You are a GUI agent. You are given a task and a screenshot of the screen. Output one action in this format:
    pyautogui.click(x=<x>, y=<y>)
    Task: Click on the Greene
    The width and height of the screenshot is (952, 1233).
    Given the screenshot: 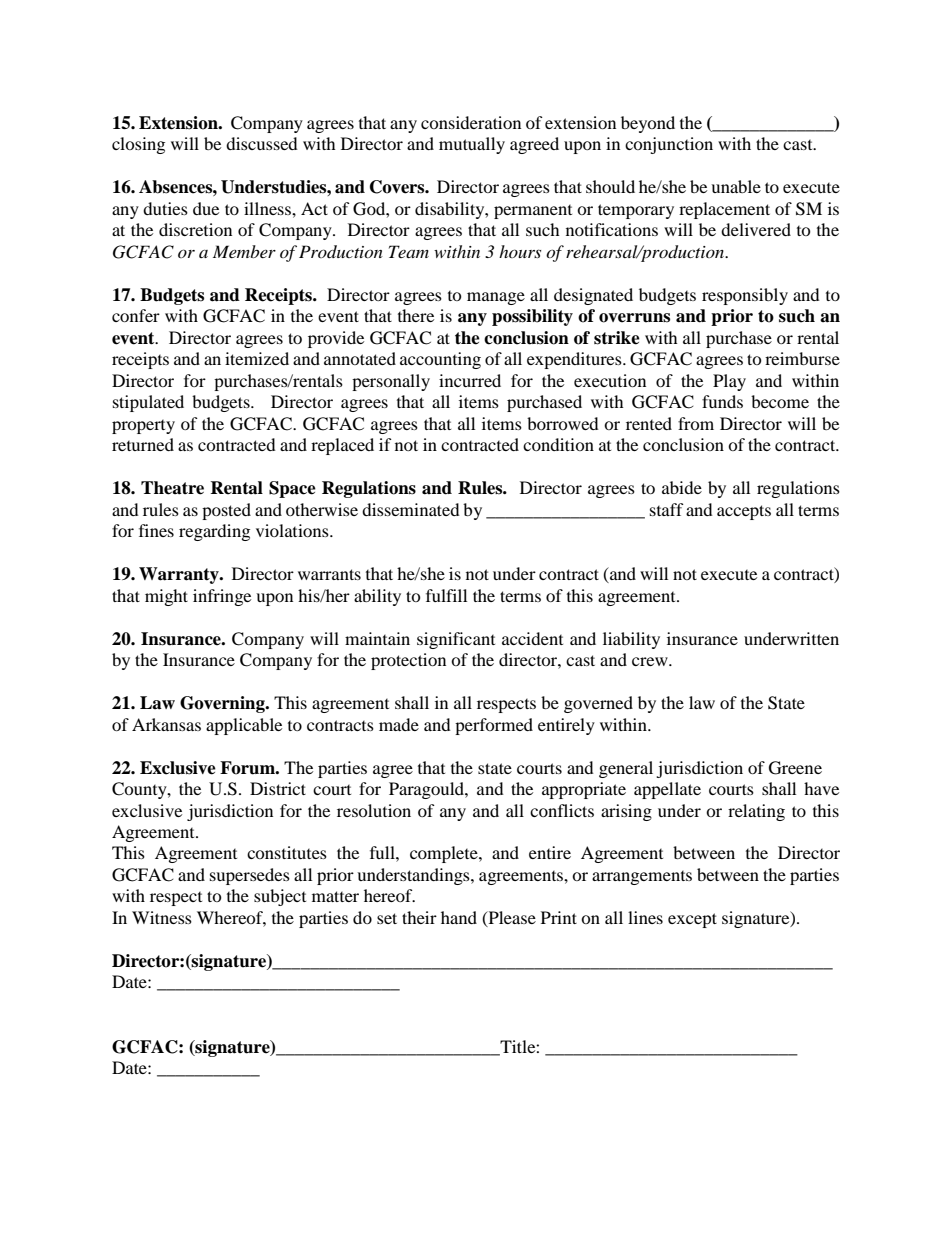 What is the action you would take?
    pyautogui.click(x=795, y=768)
